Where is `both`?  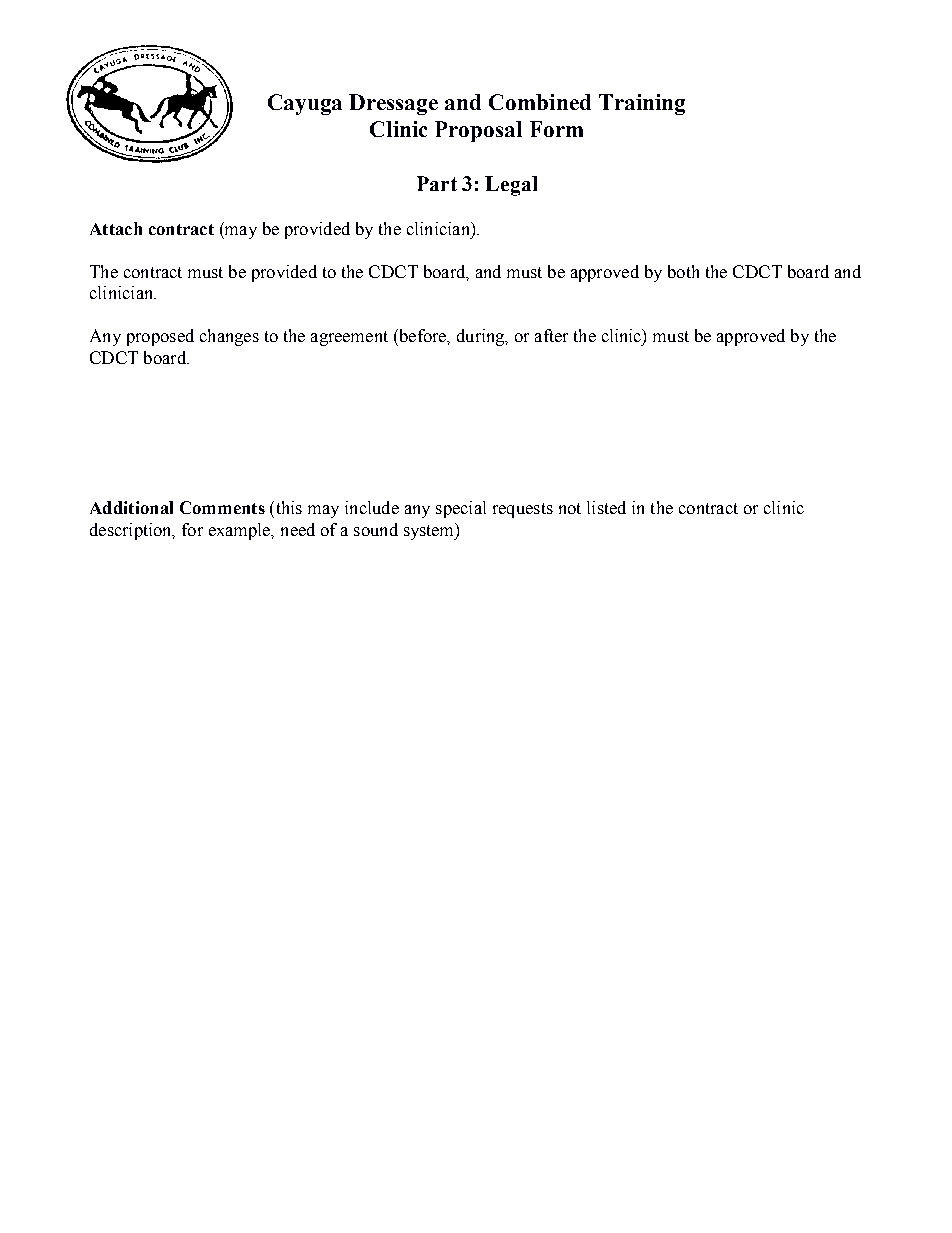 both is located at coordinates (683, 271).
